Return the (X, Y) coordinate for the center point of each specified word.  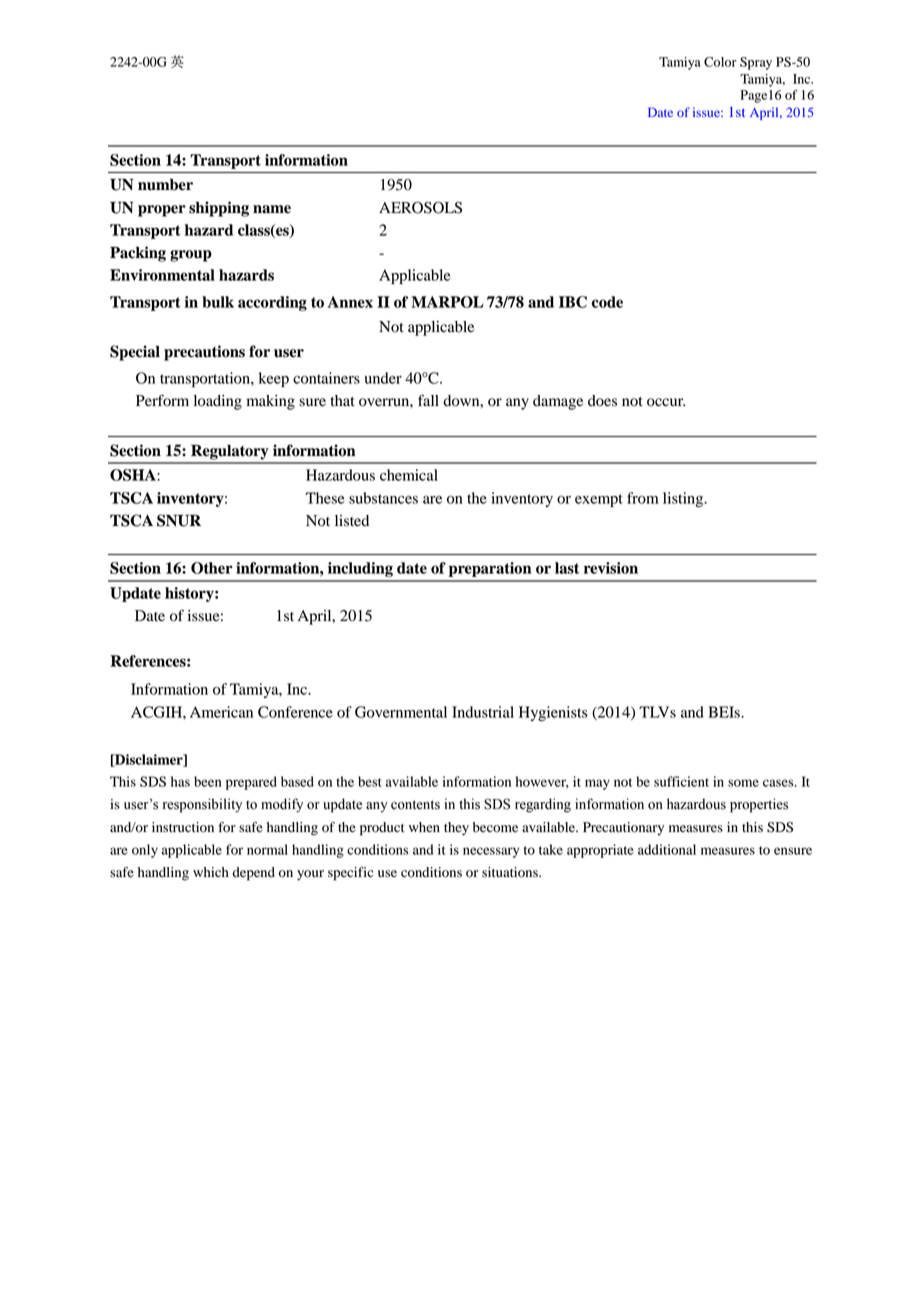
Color (720, 62)
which (211, 872)
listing (684, 499)
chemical (409, 475)
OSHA (134, 475)
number (165, 185)
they (456, 829)
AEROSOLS (420, 207)
